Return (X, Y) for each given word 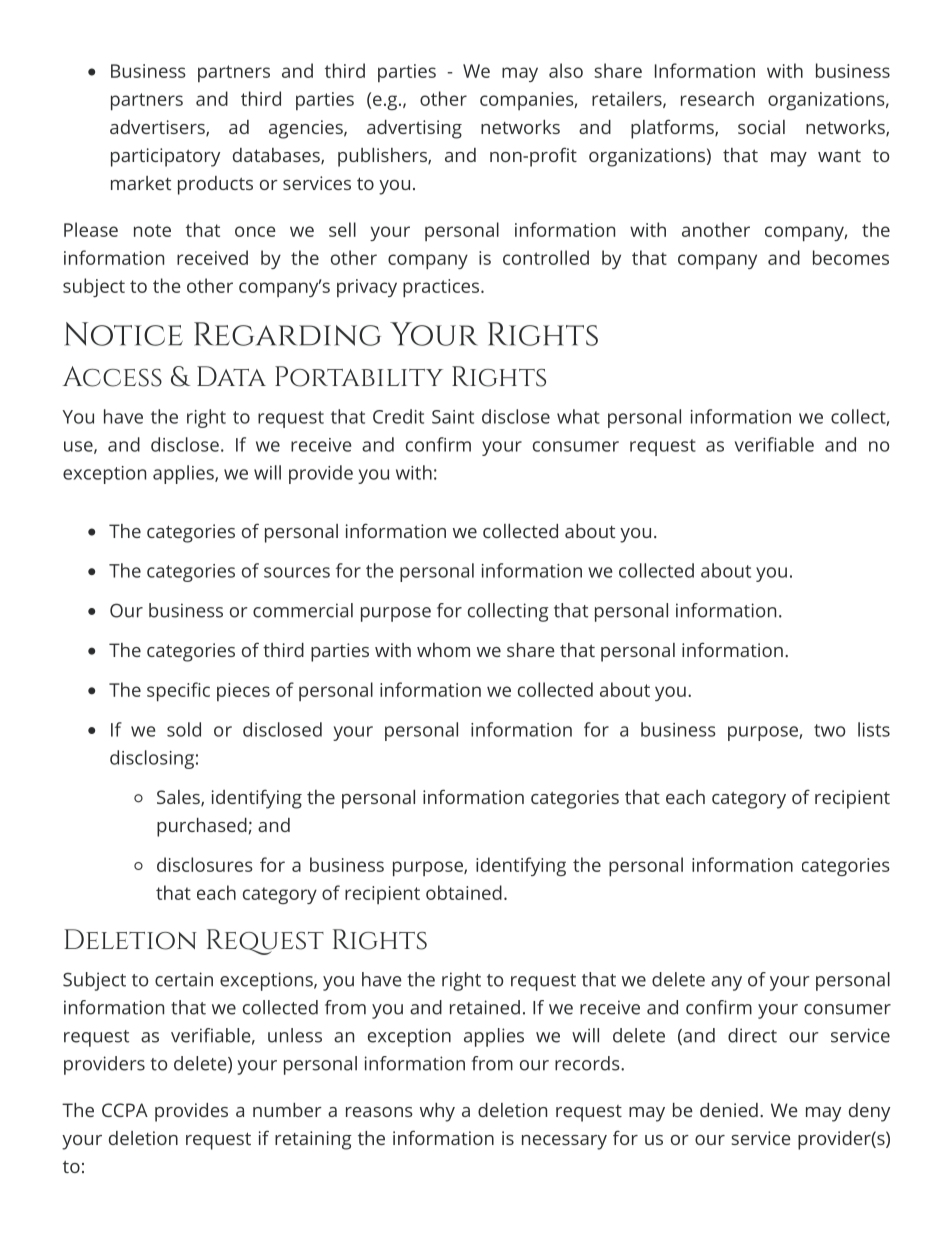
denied (729, 1110)
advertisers (158, 128)
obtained (464, 892)
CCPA (125, 1110)
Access (112, 376)
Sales (179, 798)
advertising (414, 129)
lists (874, 729)
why (437, 1112)
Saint (453, 417)
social (761, 127)
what (578, 416)
